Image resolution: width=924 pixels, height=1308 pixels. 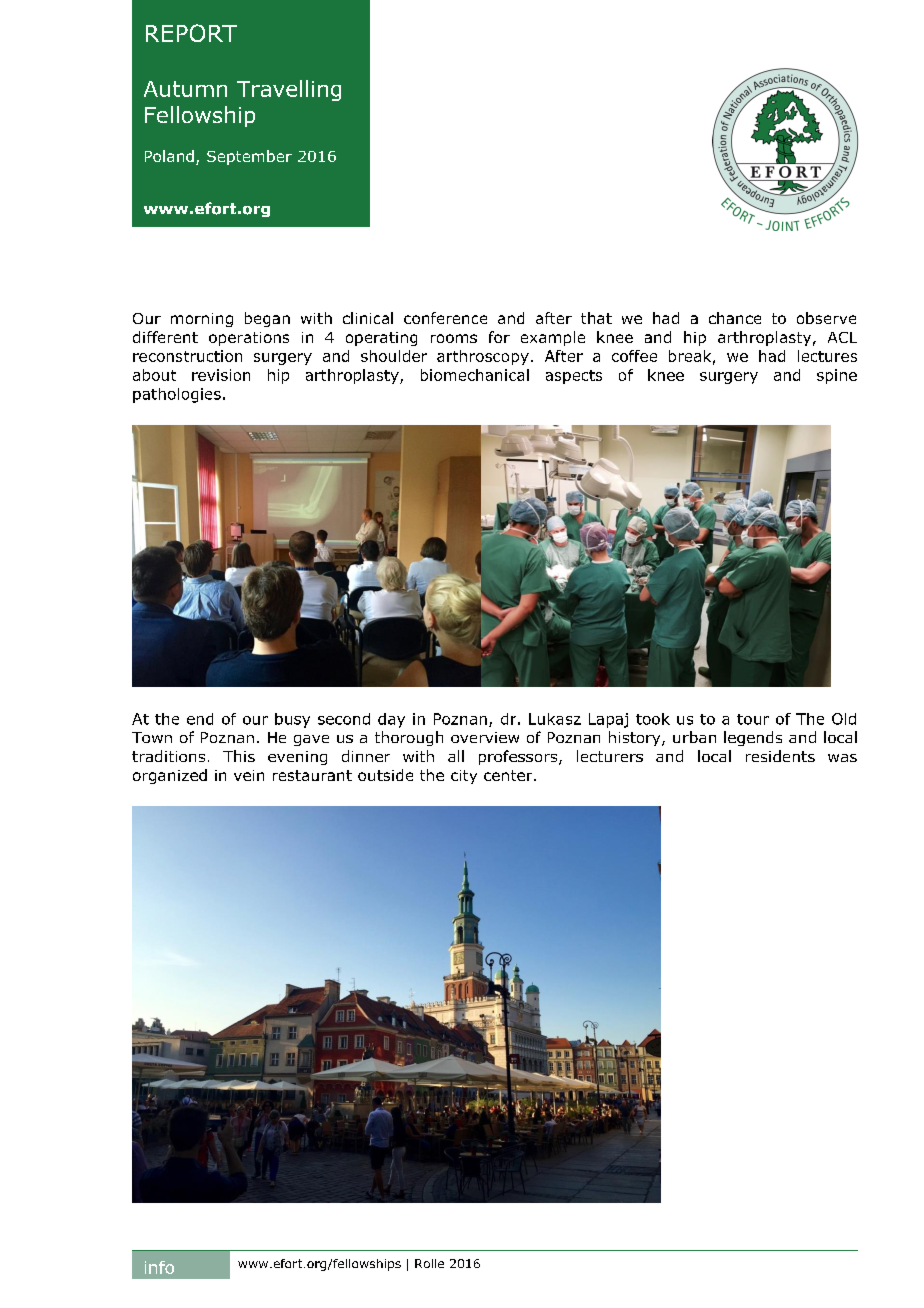 I want to click on Travelling, so click(x=289, y=90).
